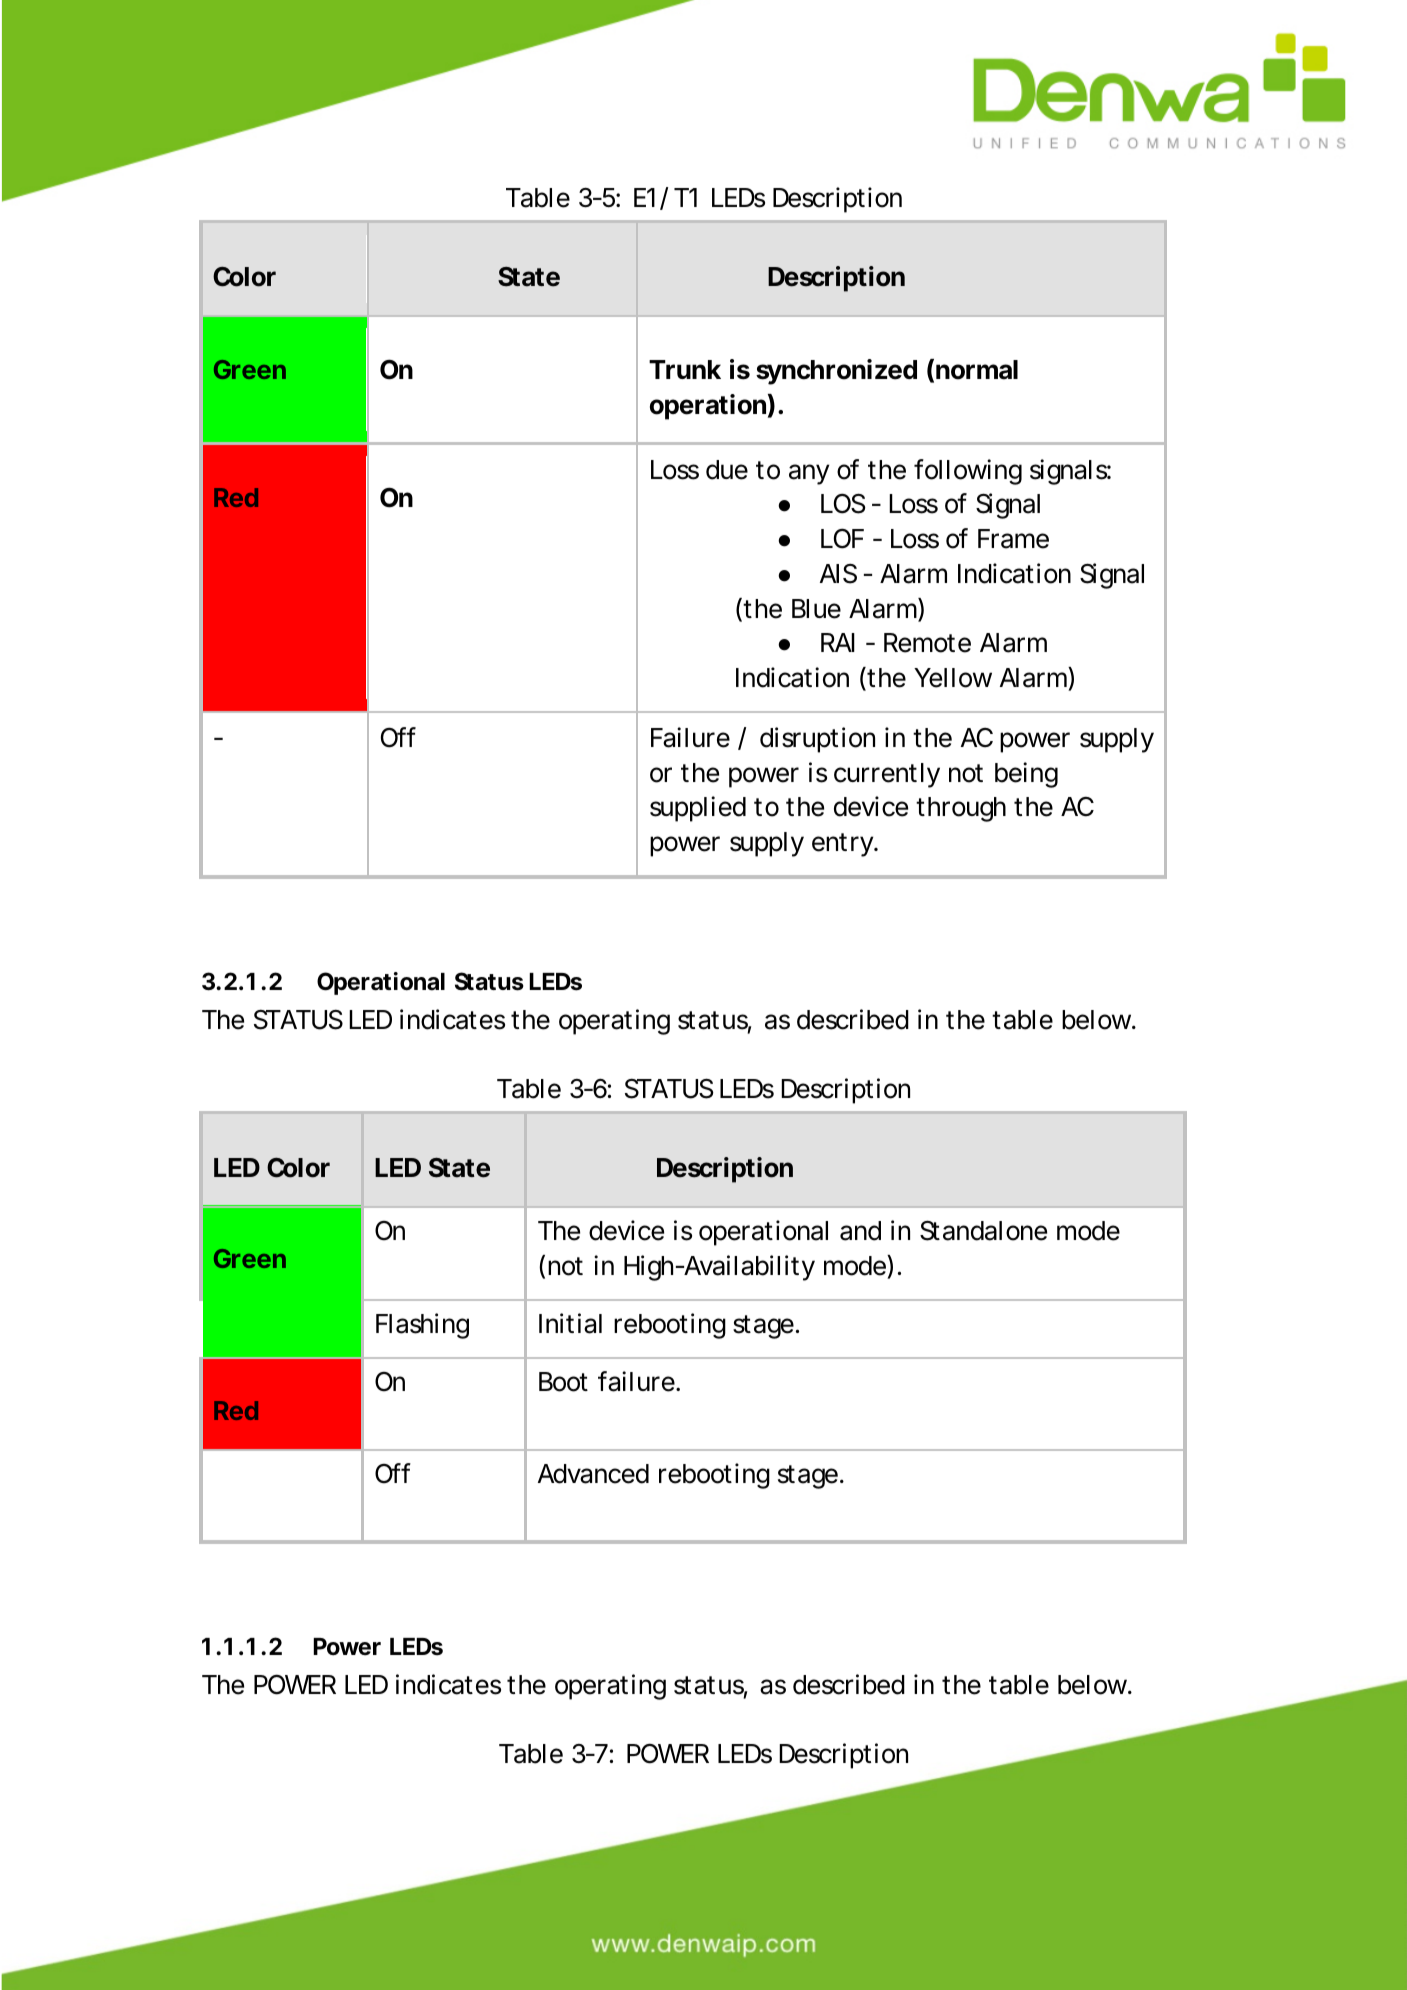 Image resolution: width=1407 pixels, height=1990 pixels. What do you see at coordinates (698, 809) in the document?
I see `supplied` at bounding box center [698, 809].
